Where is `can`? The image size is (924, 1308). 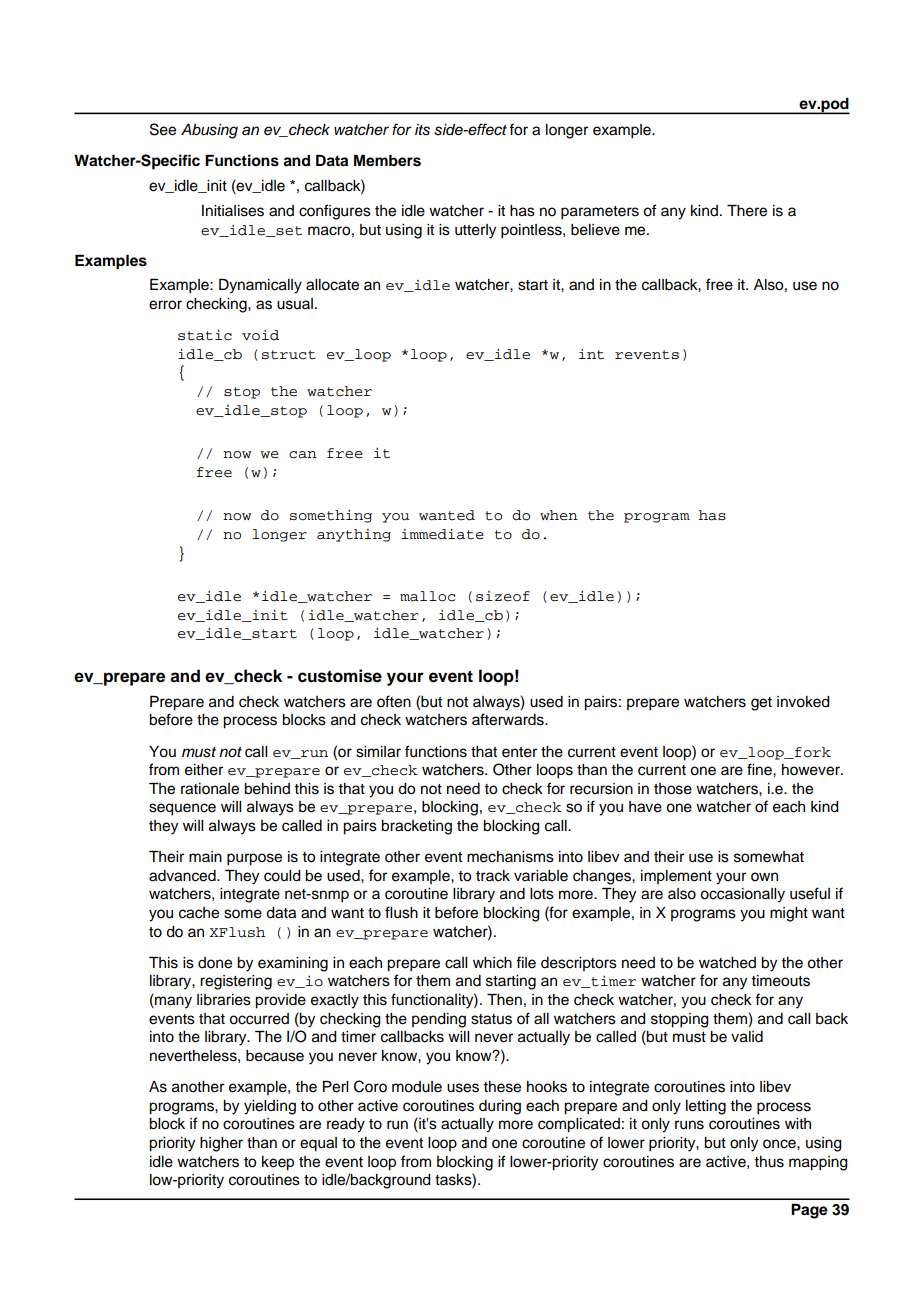
can is located at coordinates (303, 455).
